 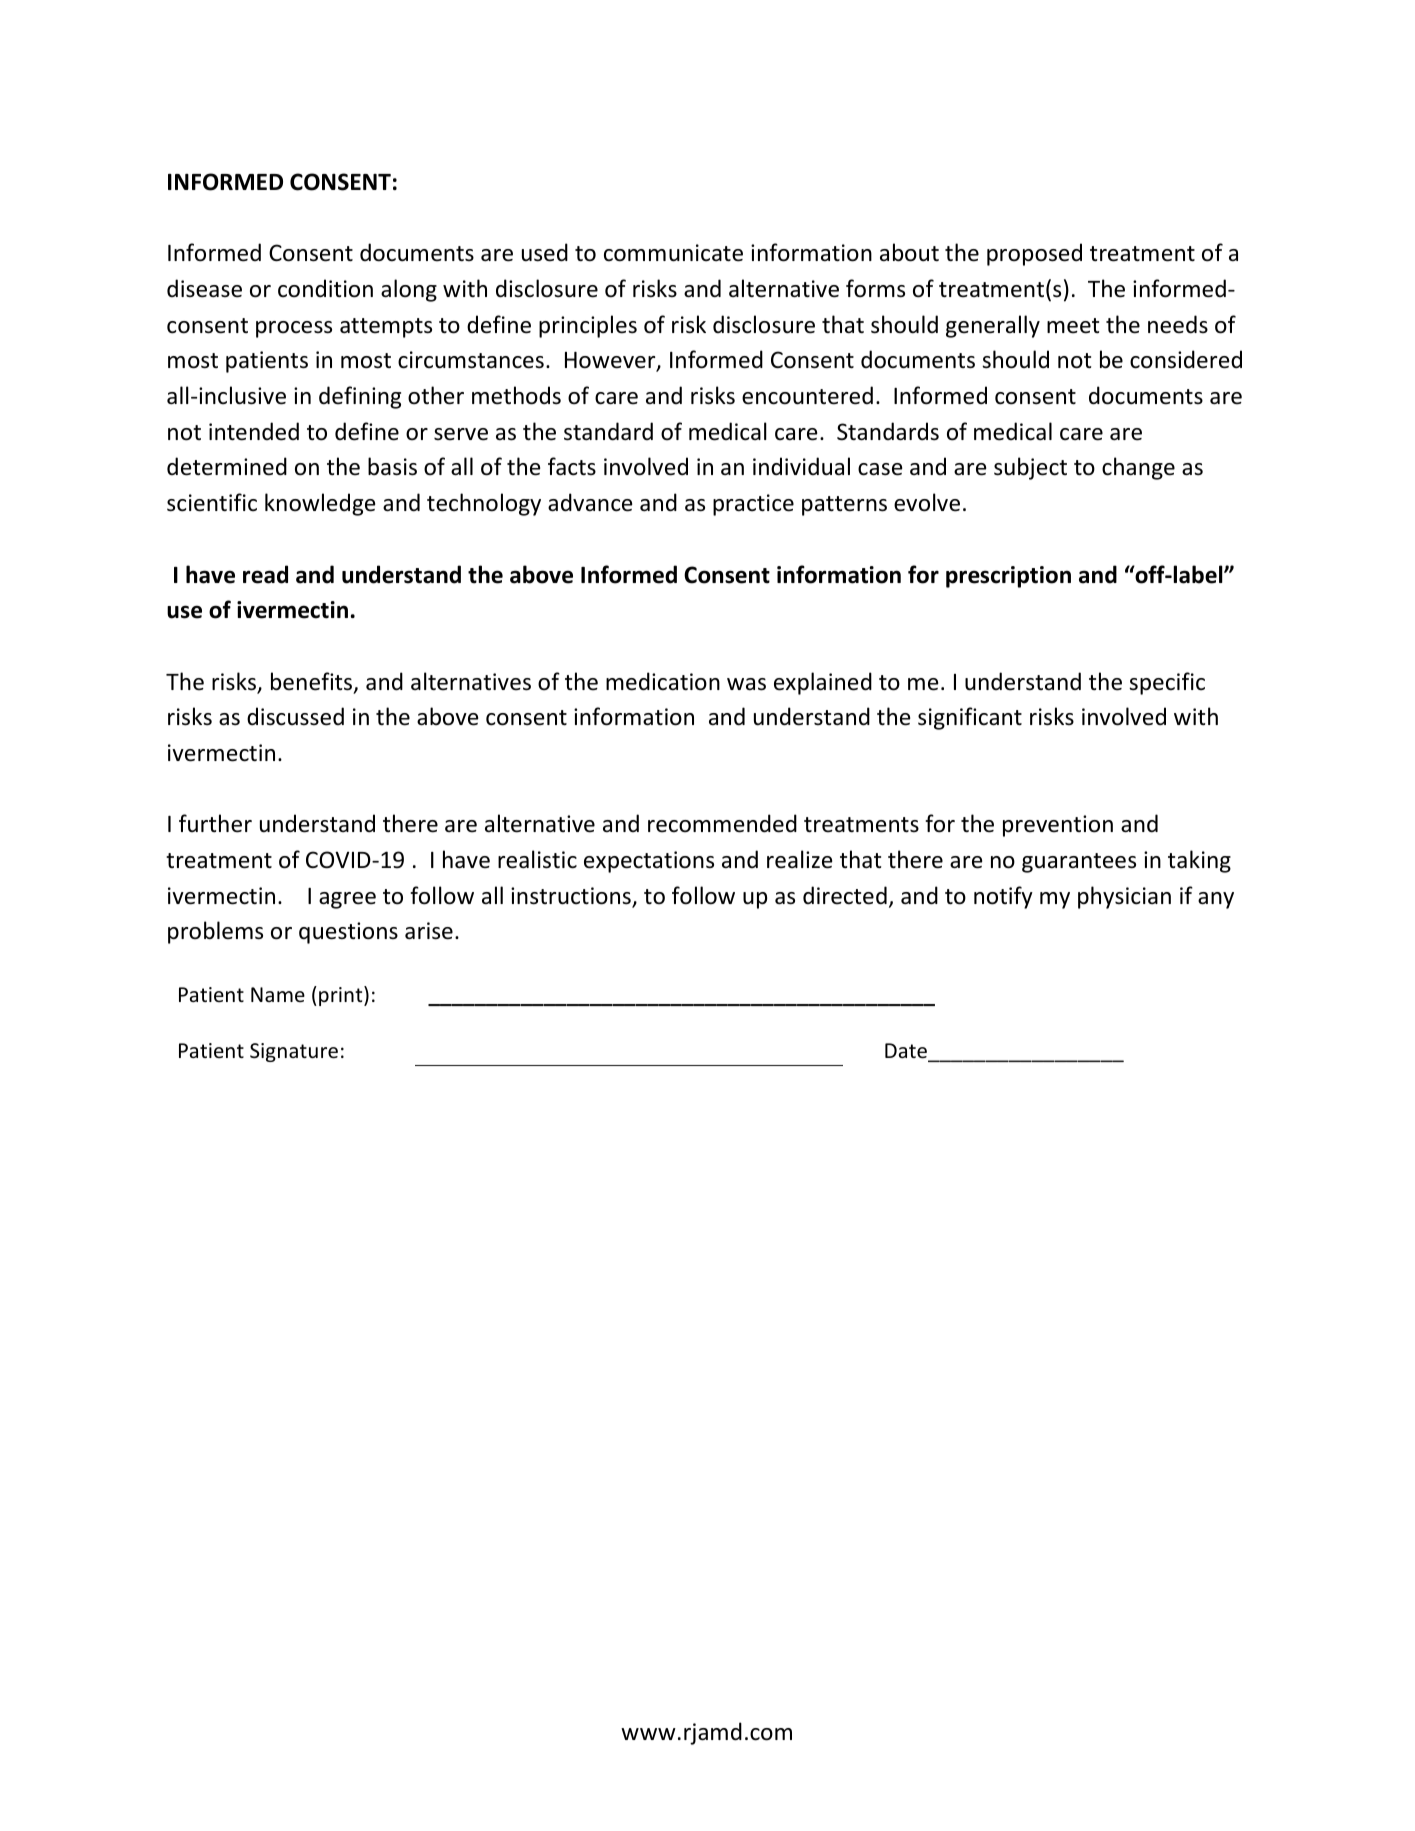 What do you see at coordinates (1138, 468) in the image?
I see `change` at bounding box center [1138, 468].
